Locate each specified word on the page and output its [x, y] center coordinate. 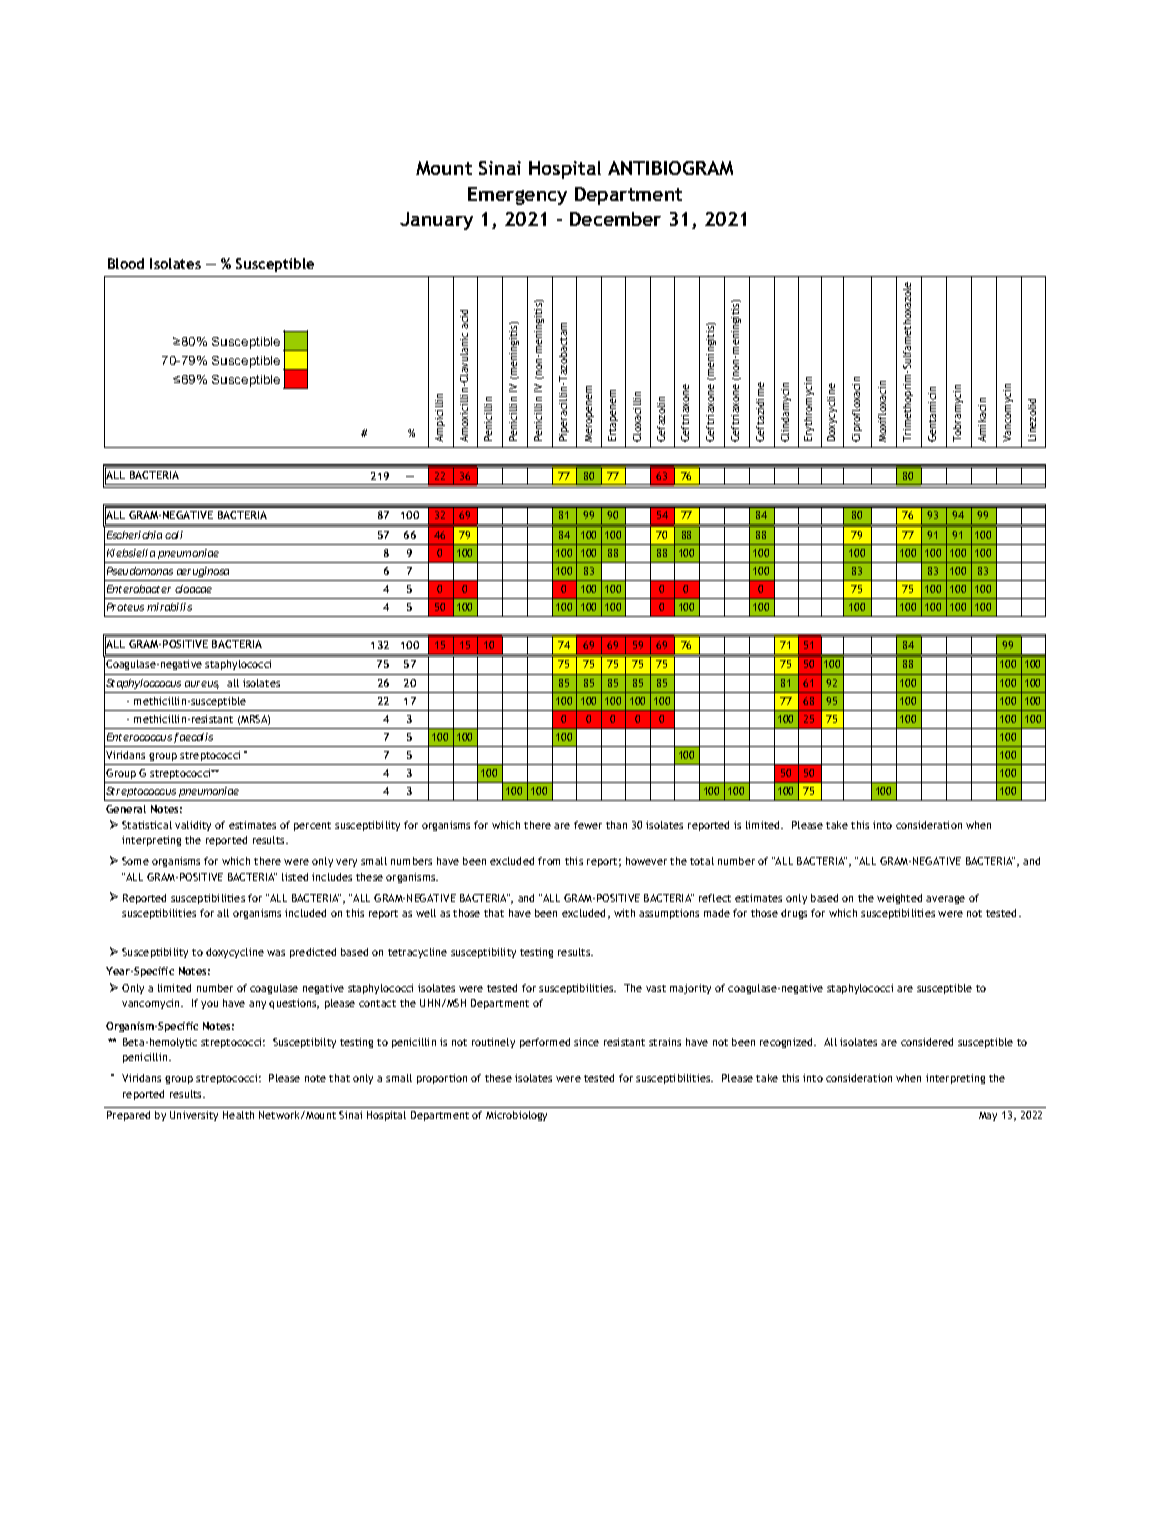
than [616, 825]
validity [193, 826]
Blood [126, 263]
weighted [899, 899]
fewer [588, 825]
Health [238, 1115]
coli [174, 535]
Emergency [517, 196]
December [615, 219]
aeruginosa [203, 574]
